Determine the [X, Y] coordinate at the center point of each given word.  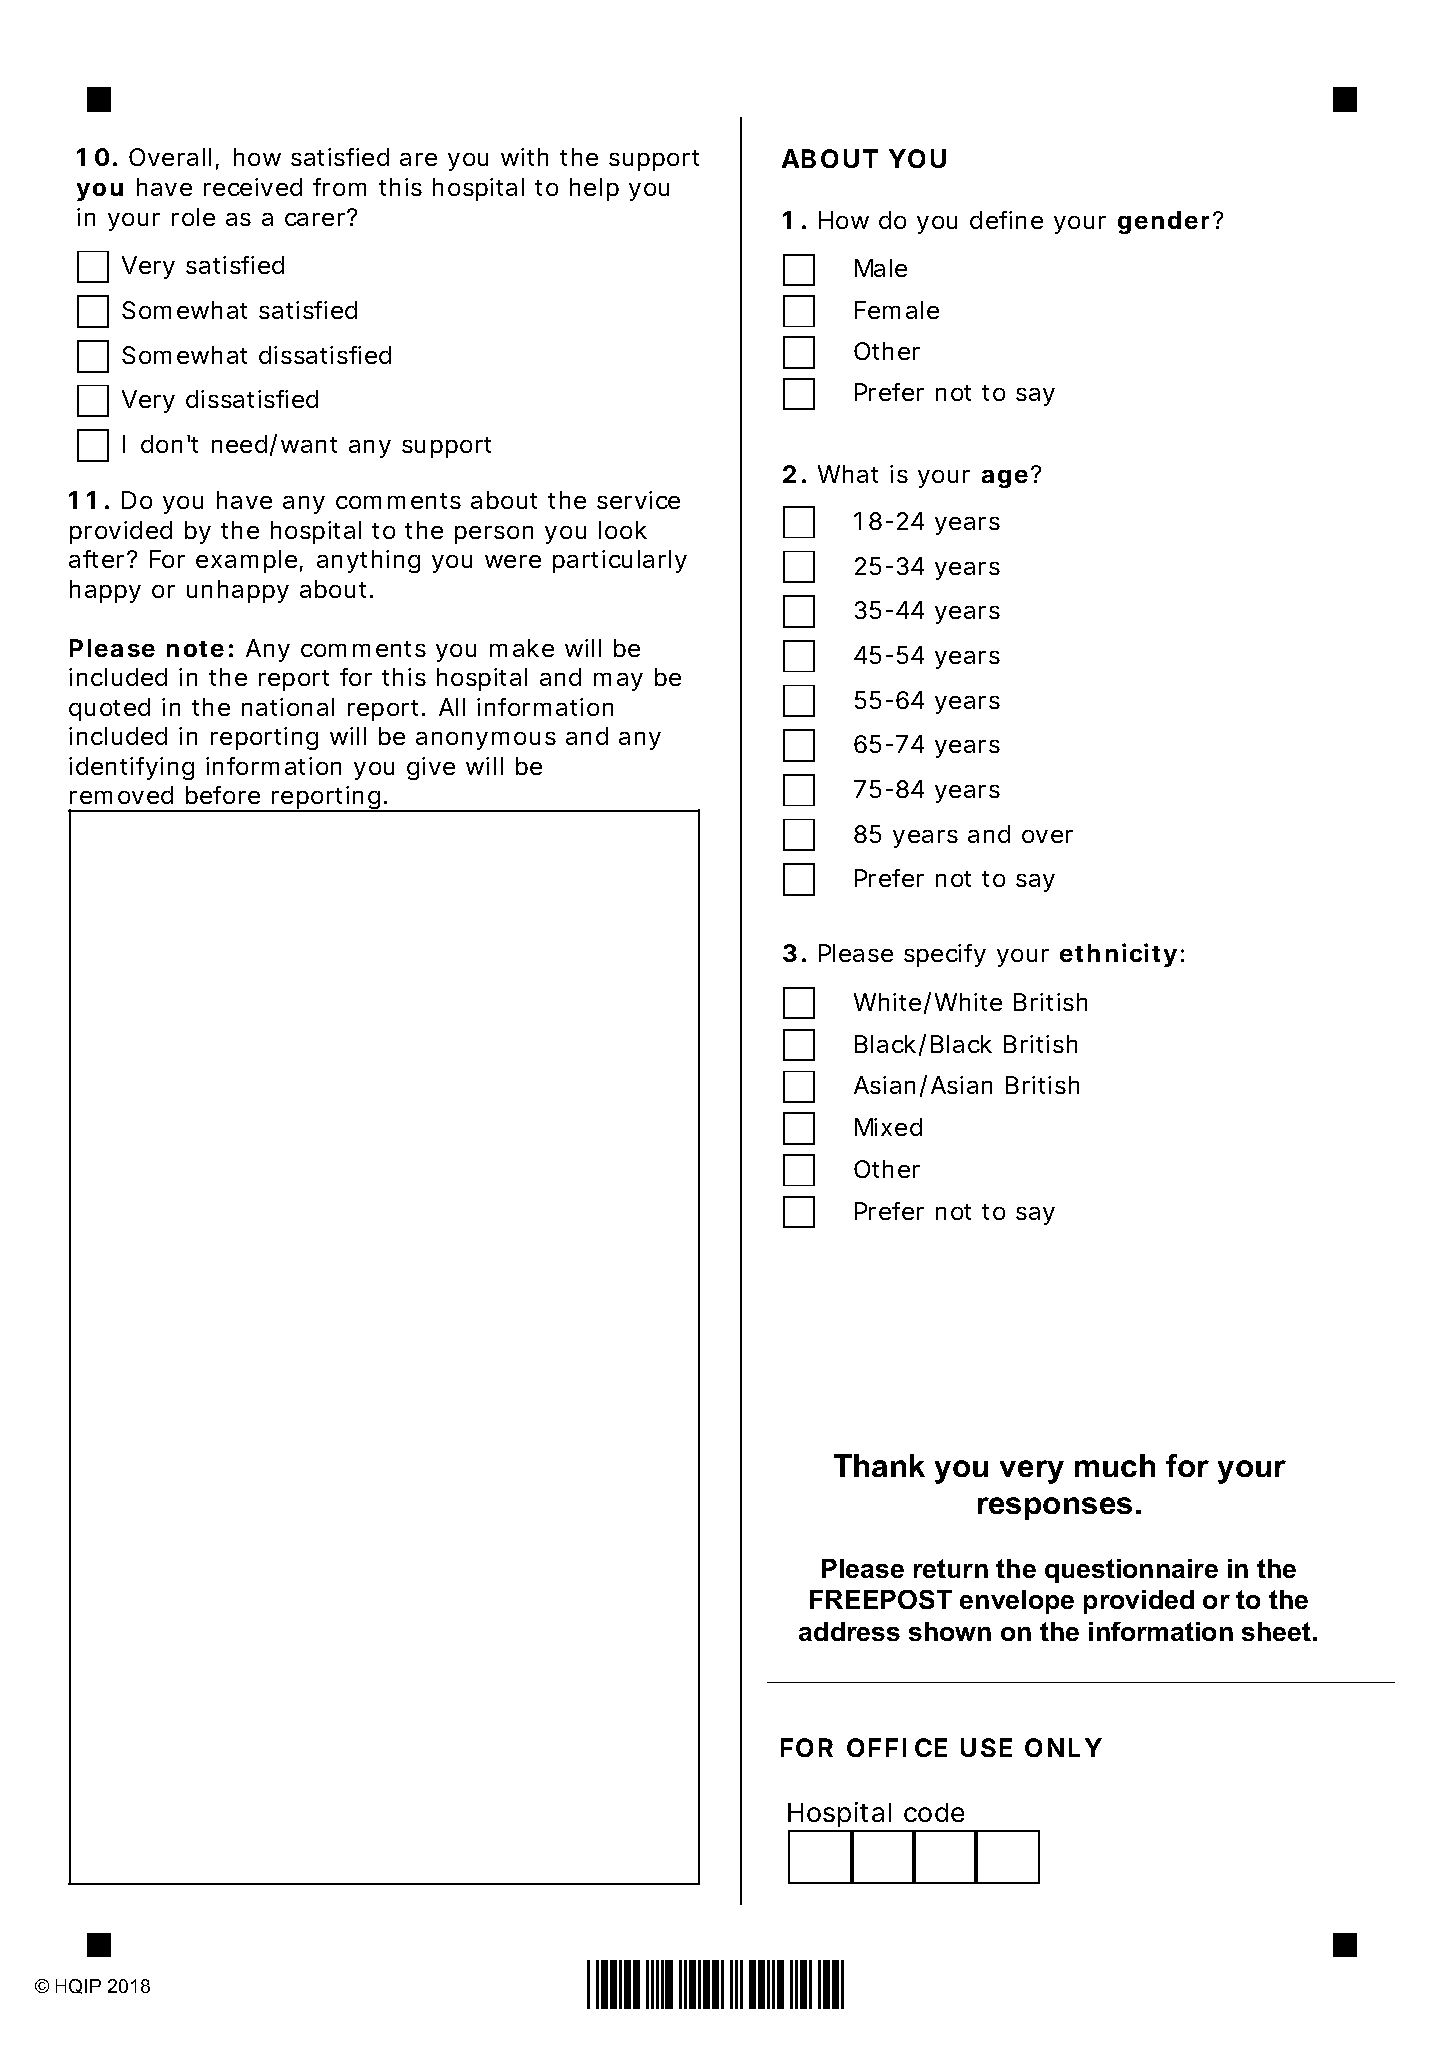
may [618, 682]
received [253, 187]
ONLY [1063, 1747]
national [288, 707]
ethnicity [1118, 955]
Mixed [888, 1127]
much [1115, 1465]
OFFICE [897, 1747]
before [223, 795]
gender [1166, 222]
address [849, 1631]
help [594, 189]
